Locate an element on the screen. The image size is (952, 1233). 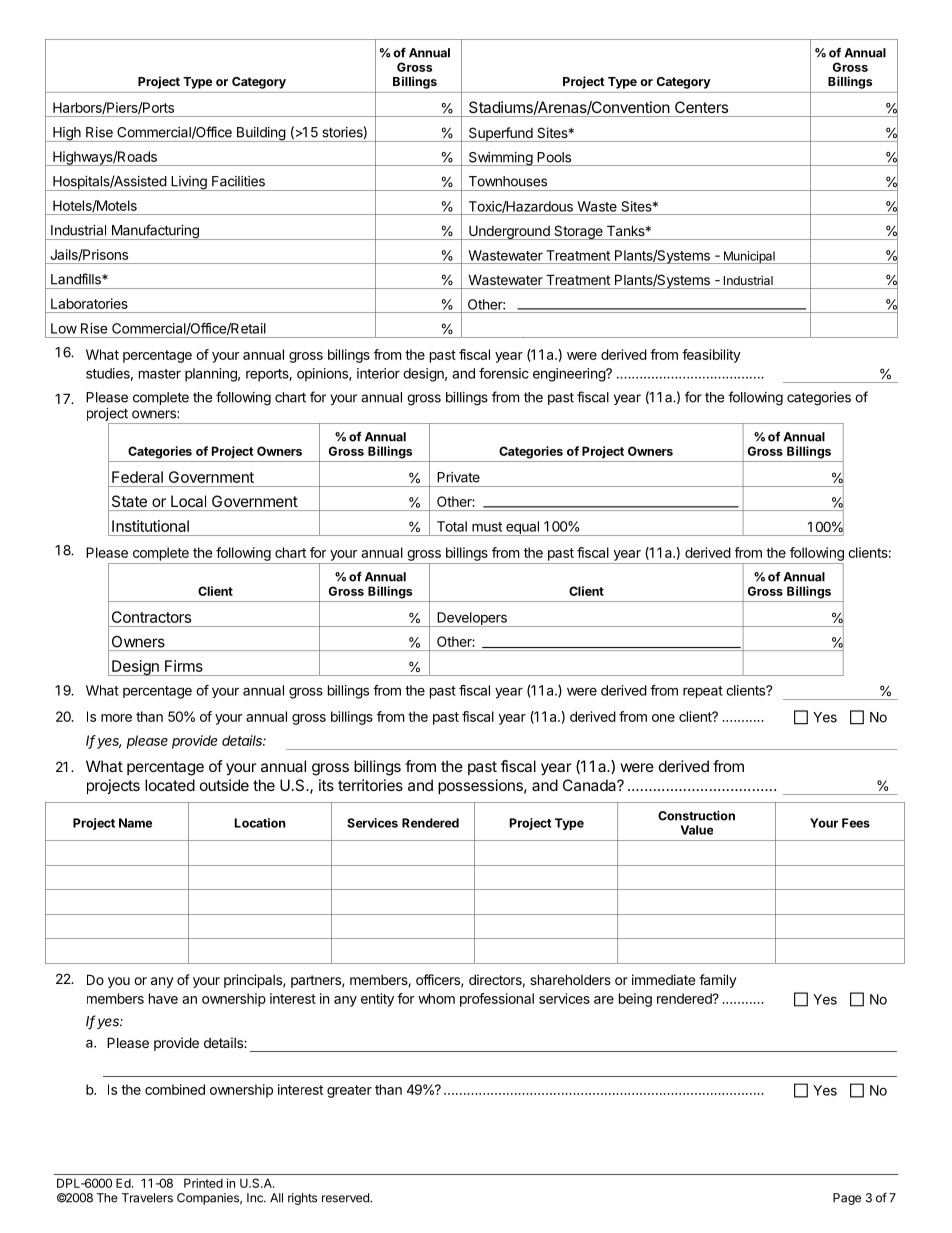
Developers is located at coordinates (472, 619).
